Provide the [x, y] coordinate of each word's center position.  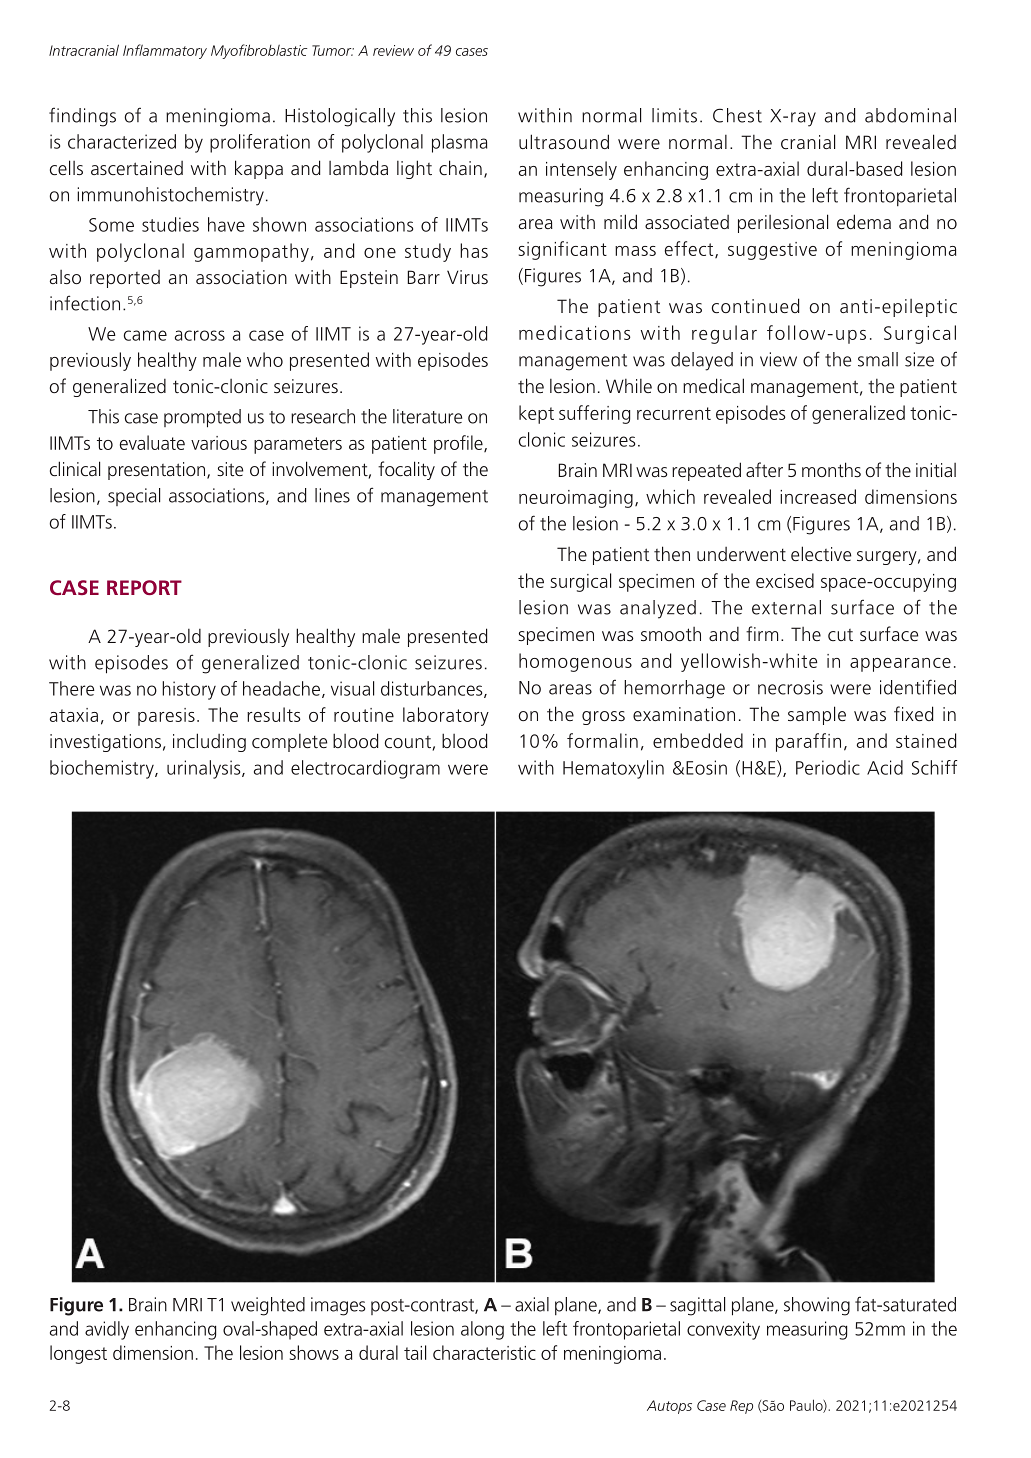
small [878, 359]
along [482, 1330]
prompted [202, 418]
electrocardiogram [365, 769]
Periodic [828, 767]
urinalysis [205, 769]
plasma [459, 143]
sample [817, 715]
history [189, 690]
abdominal [910, 115]
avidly [107, 1330]
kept [536, 414]
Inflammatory [165, 51]
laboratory [446, 716]
